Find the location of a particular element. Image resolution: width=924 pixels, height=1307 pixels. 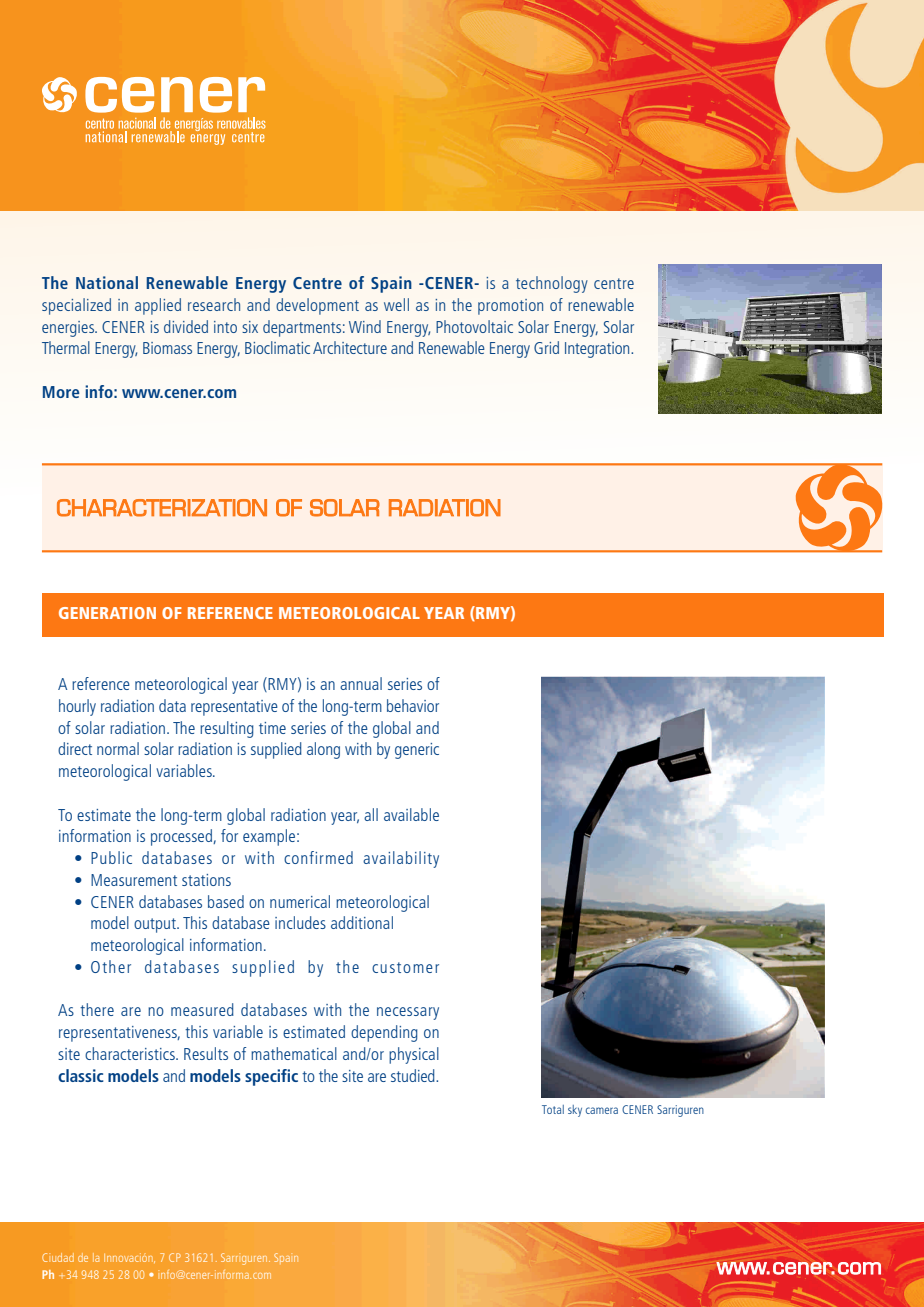

behavior is located at coordinates (413, 705).
